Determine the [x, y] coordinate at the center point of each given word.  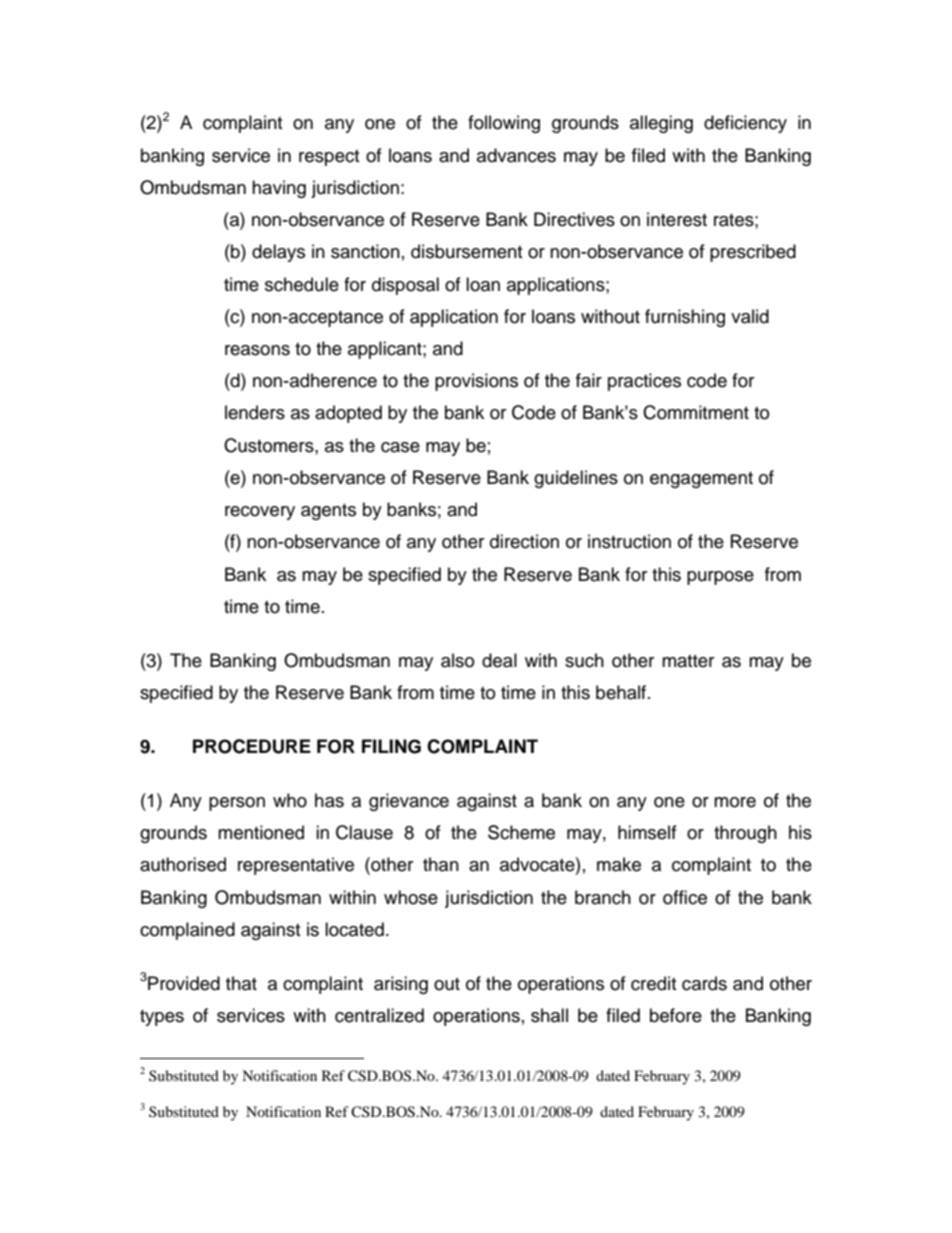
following [504, 124]
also [457, 660]
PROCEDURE [252, 746]
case [400, 447]
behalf [622, 692]
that [241, 983]
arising [401, 985]
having [279, 189]
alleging [661, 124]
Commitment [696, 412]
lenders [255, 412]
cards [704, 983]
